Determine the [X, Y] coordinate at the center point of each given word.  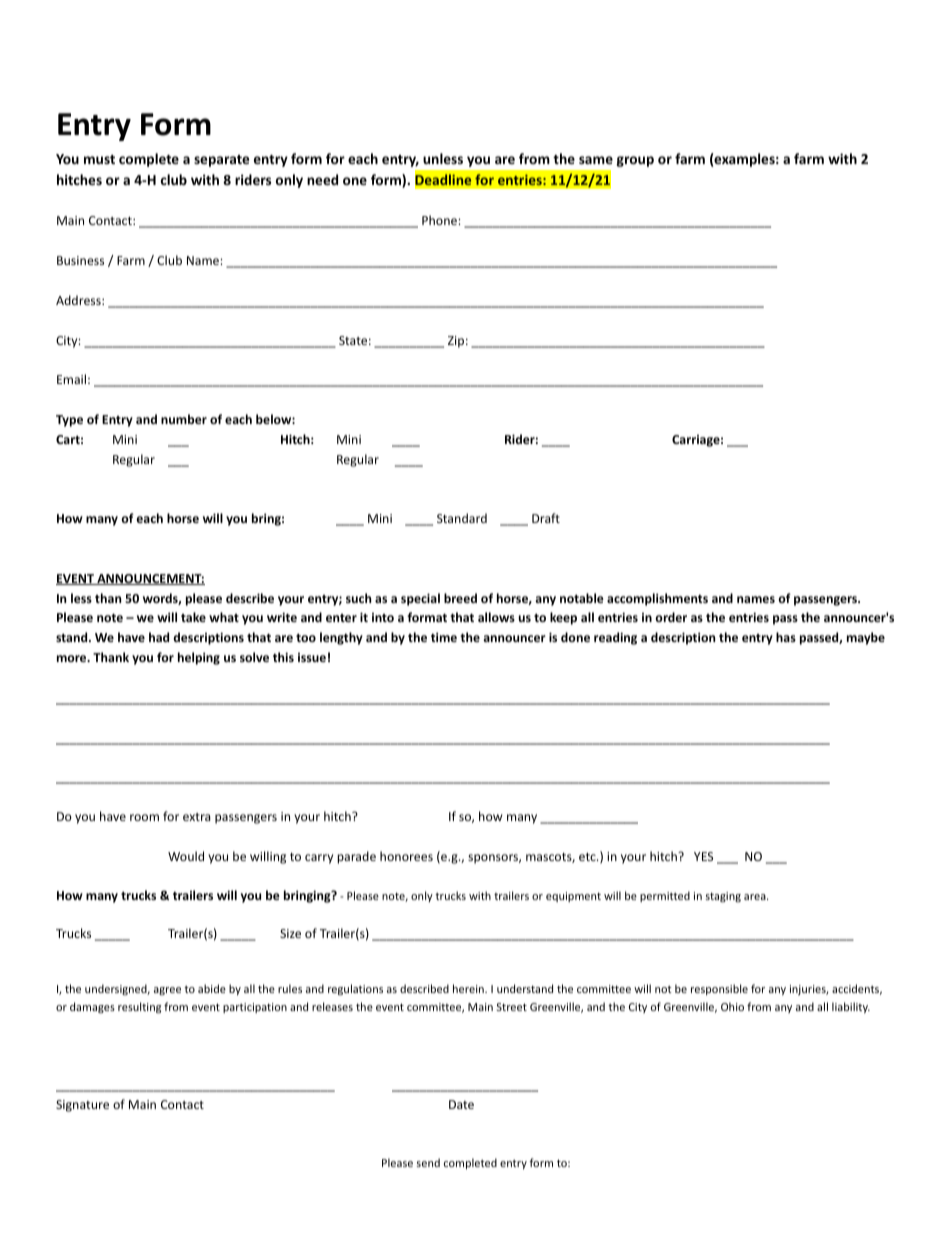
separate [221, 161]
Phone [440, 220]
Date [461, 1104]
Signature [82, 1106]
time [444, 637]
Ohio [732, 1006]
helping [199, 658]
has [786, 637]
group [635, 161]
